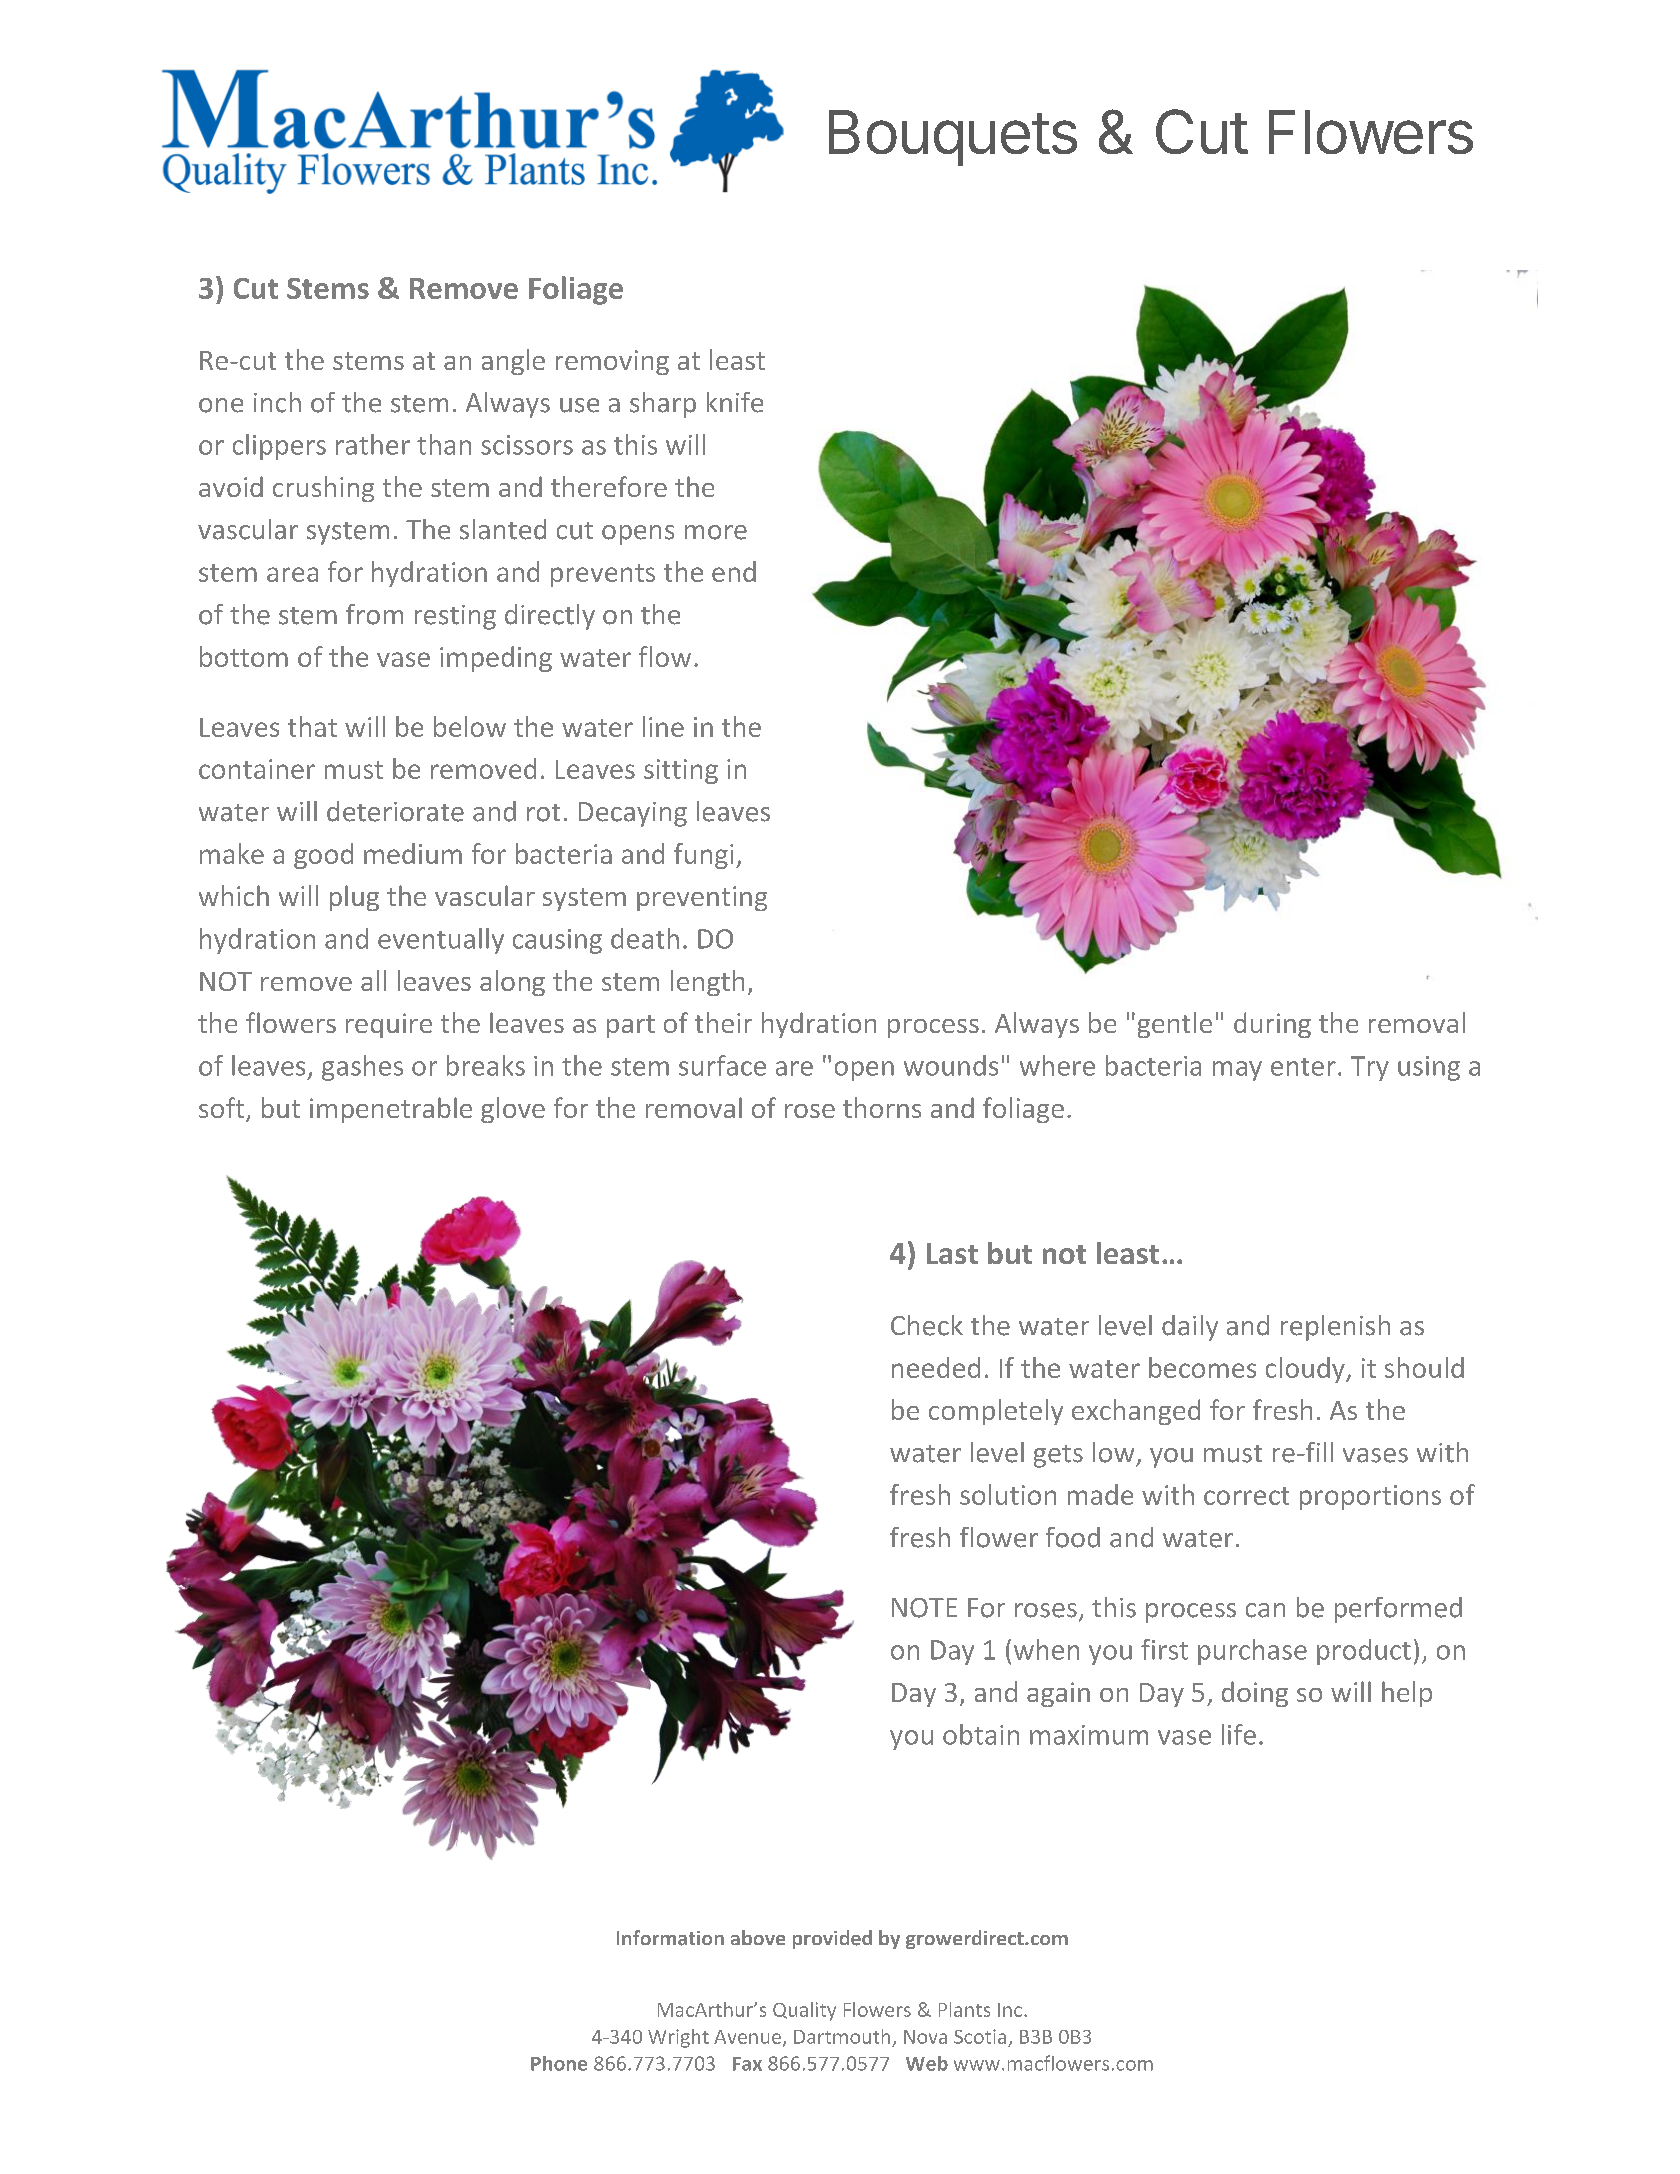  What do you see at coordinates (980, 2036) in the image?
I see `Scotia` at bounding box center [980, 2036].
